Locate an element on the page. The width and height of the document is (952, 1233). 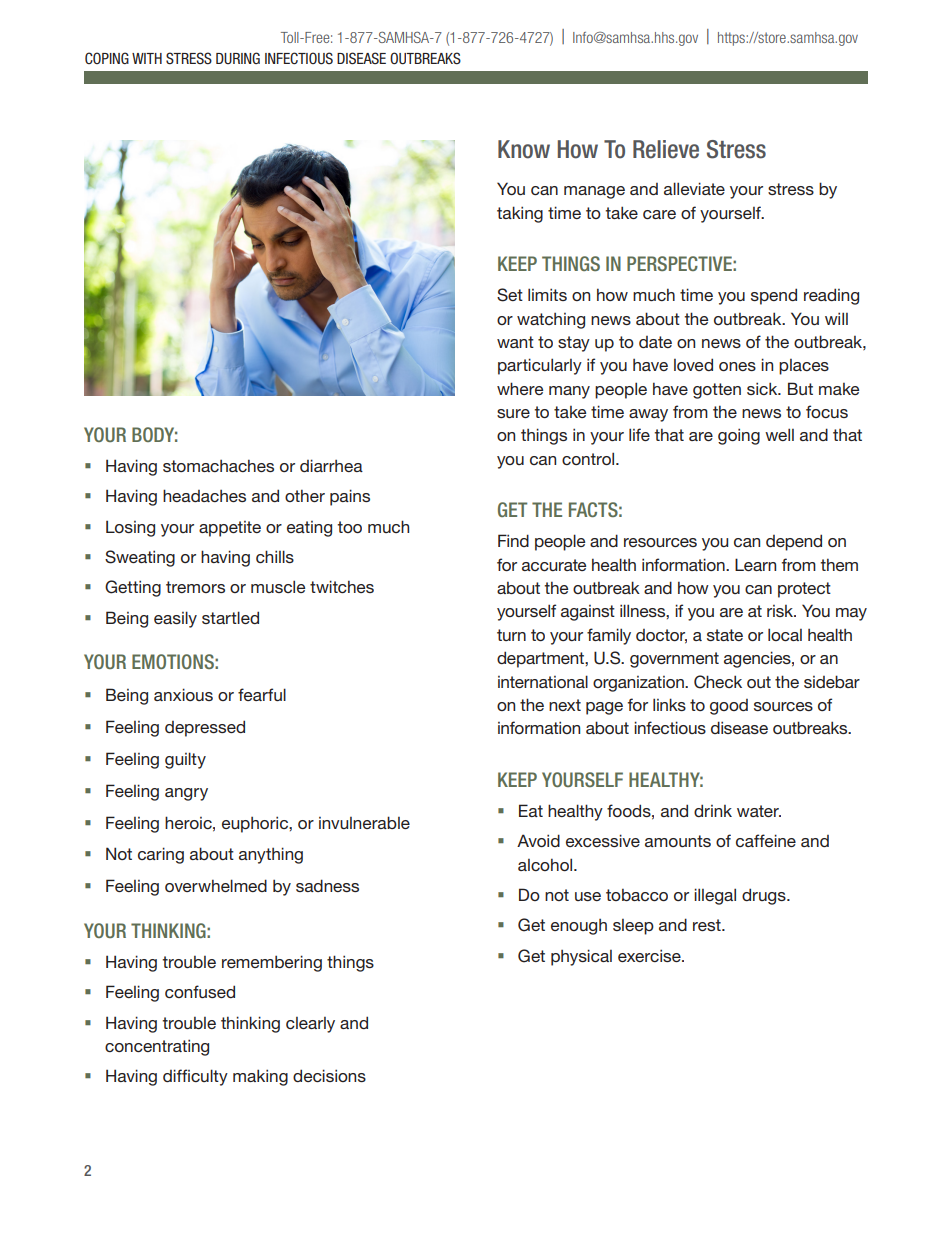
stomachaches is located at coordinates (218, 465).
